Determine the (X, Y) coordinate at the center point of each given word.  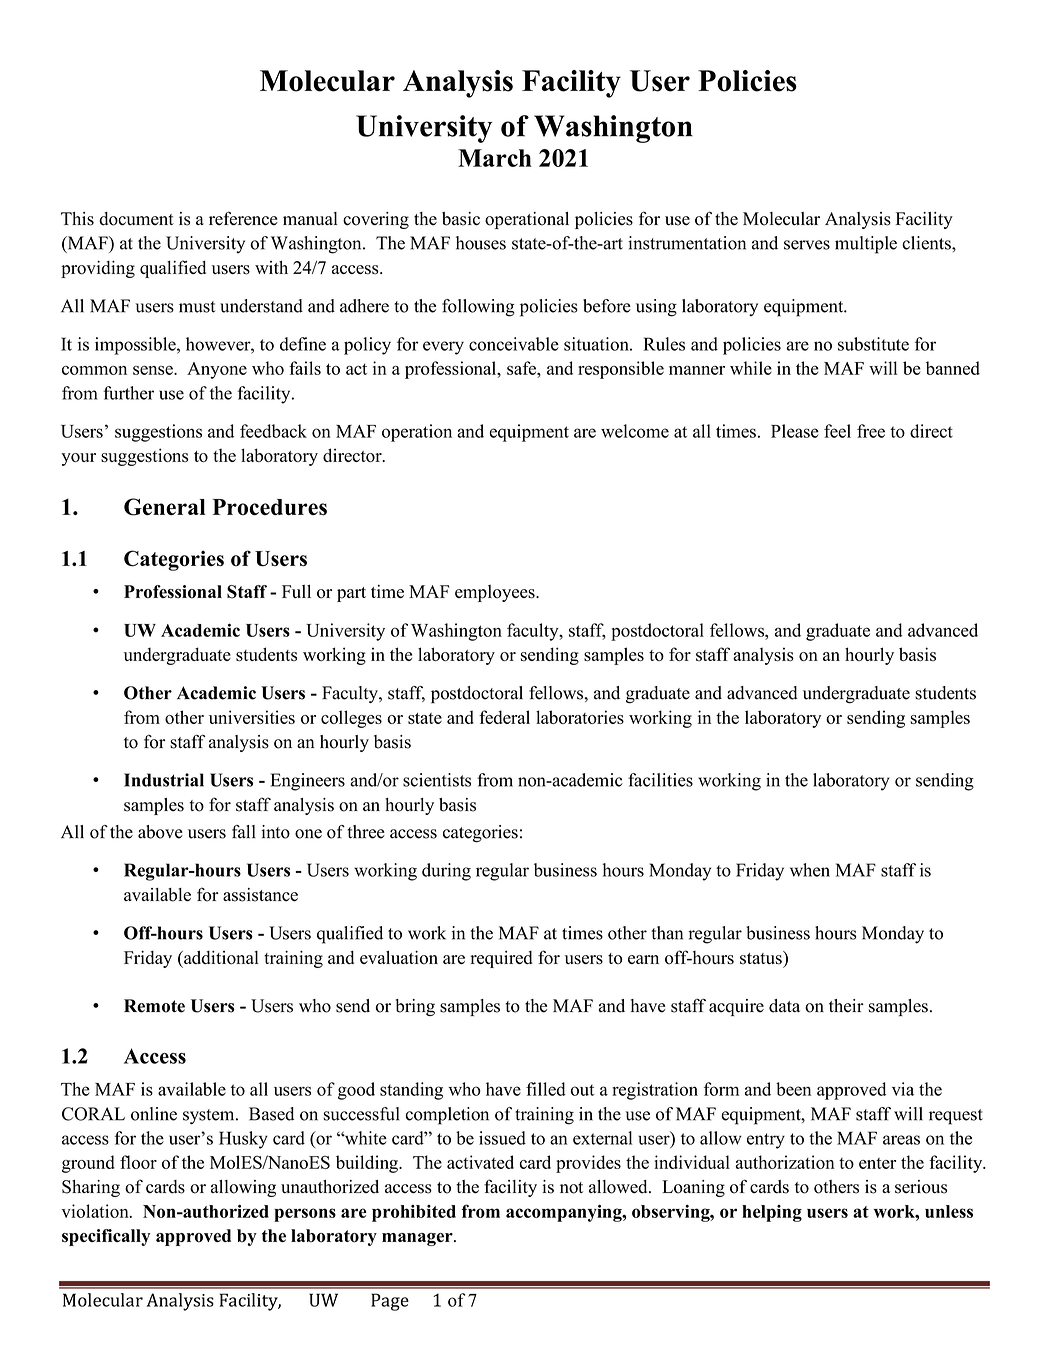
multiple (866, 245)
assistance (260, 895)
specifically (106, 1237)
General (165, 507)
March (495, 158)
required (501, 959)
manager (418, 1239)
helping (772, 1213)
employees (496, 593)
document (136, 219)
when (810, 870)
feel (837, 431)
